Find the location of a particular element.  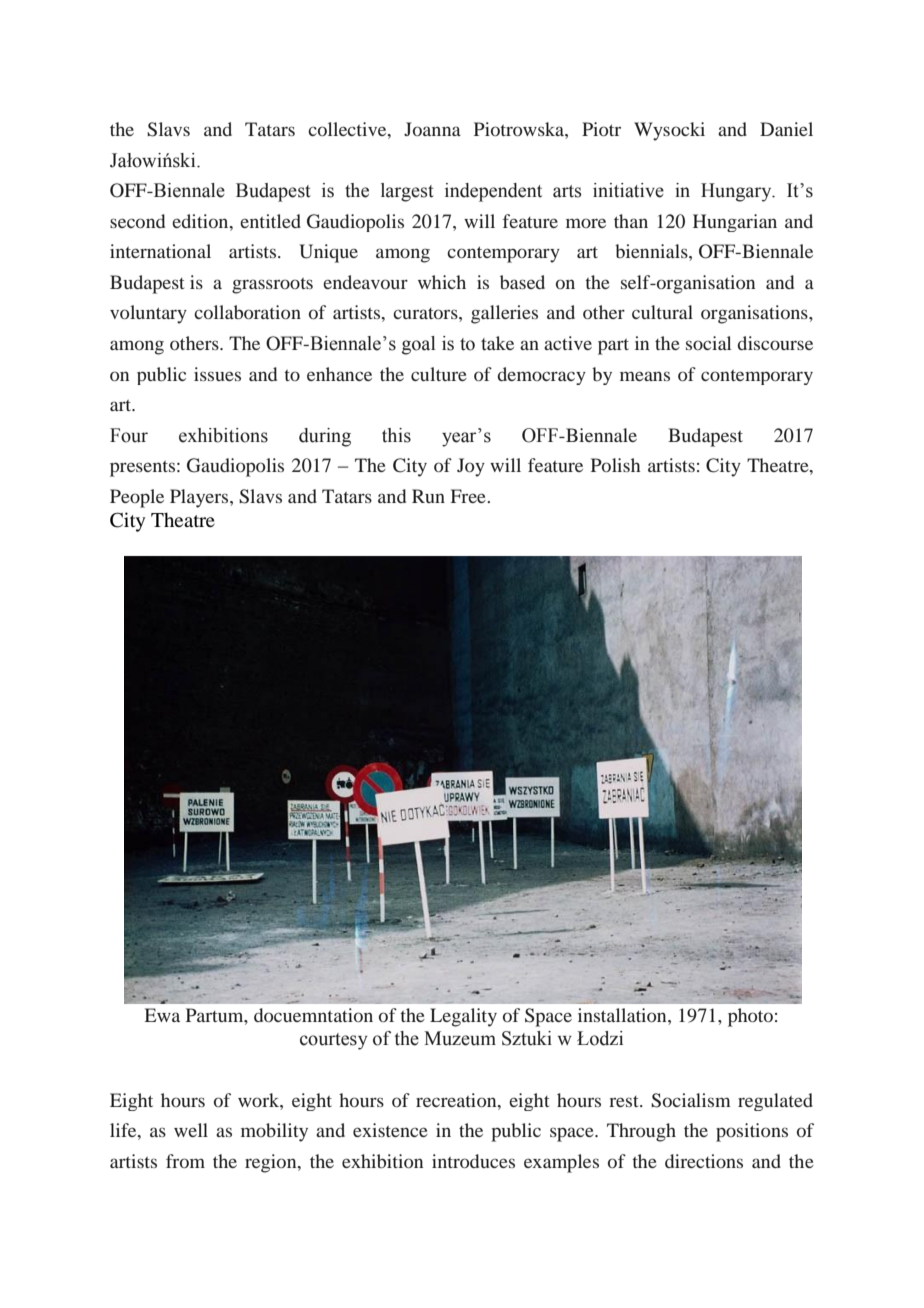

culture is located at coordinates (439, 374).
